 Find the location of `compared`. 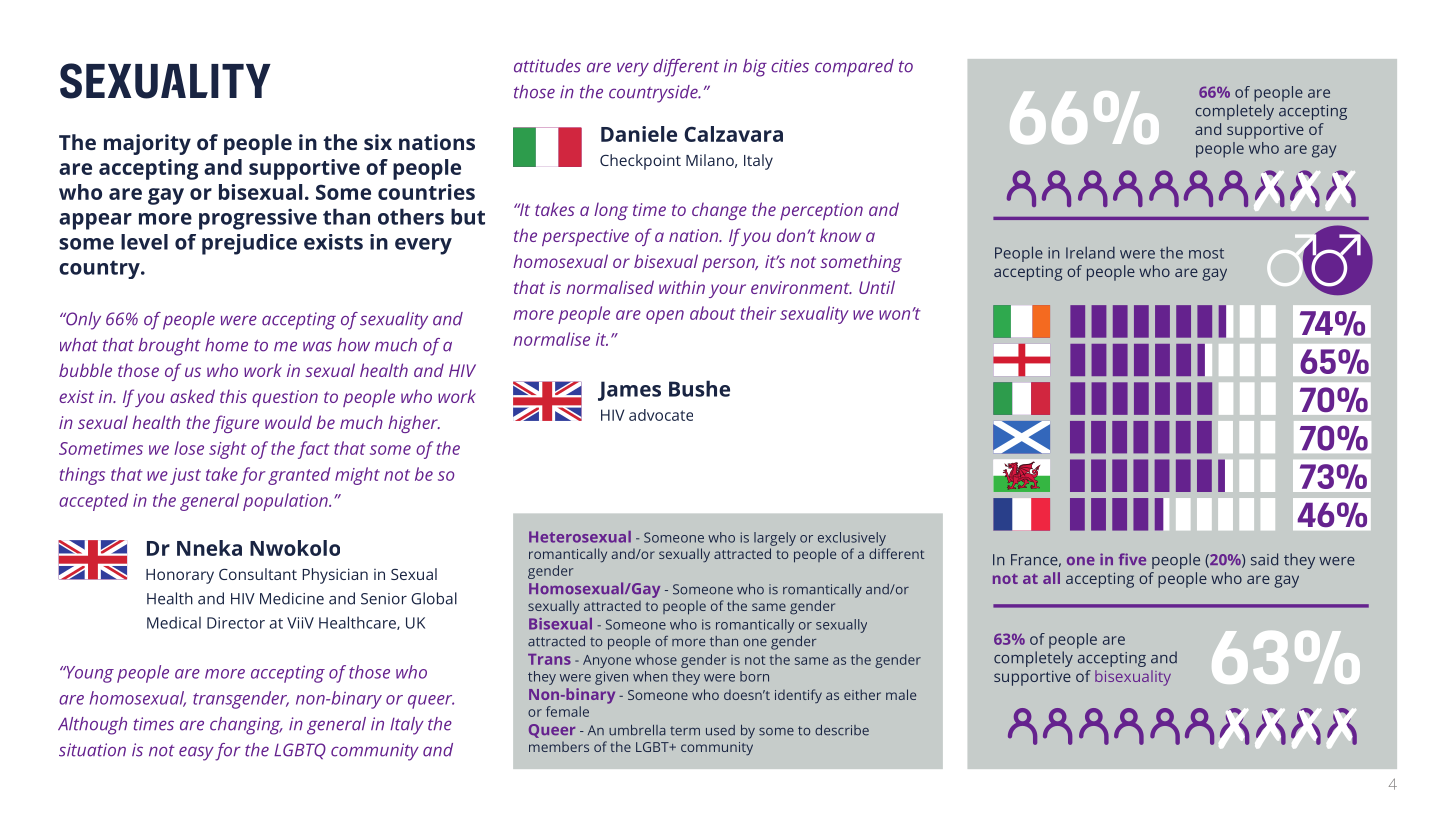

compared is located at coordinates (854, 68).
